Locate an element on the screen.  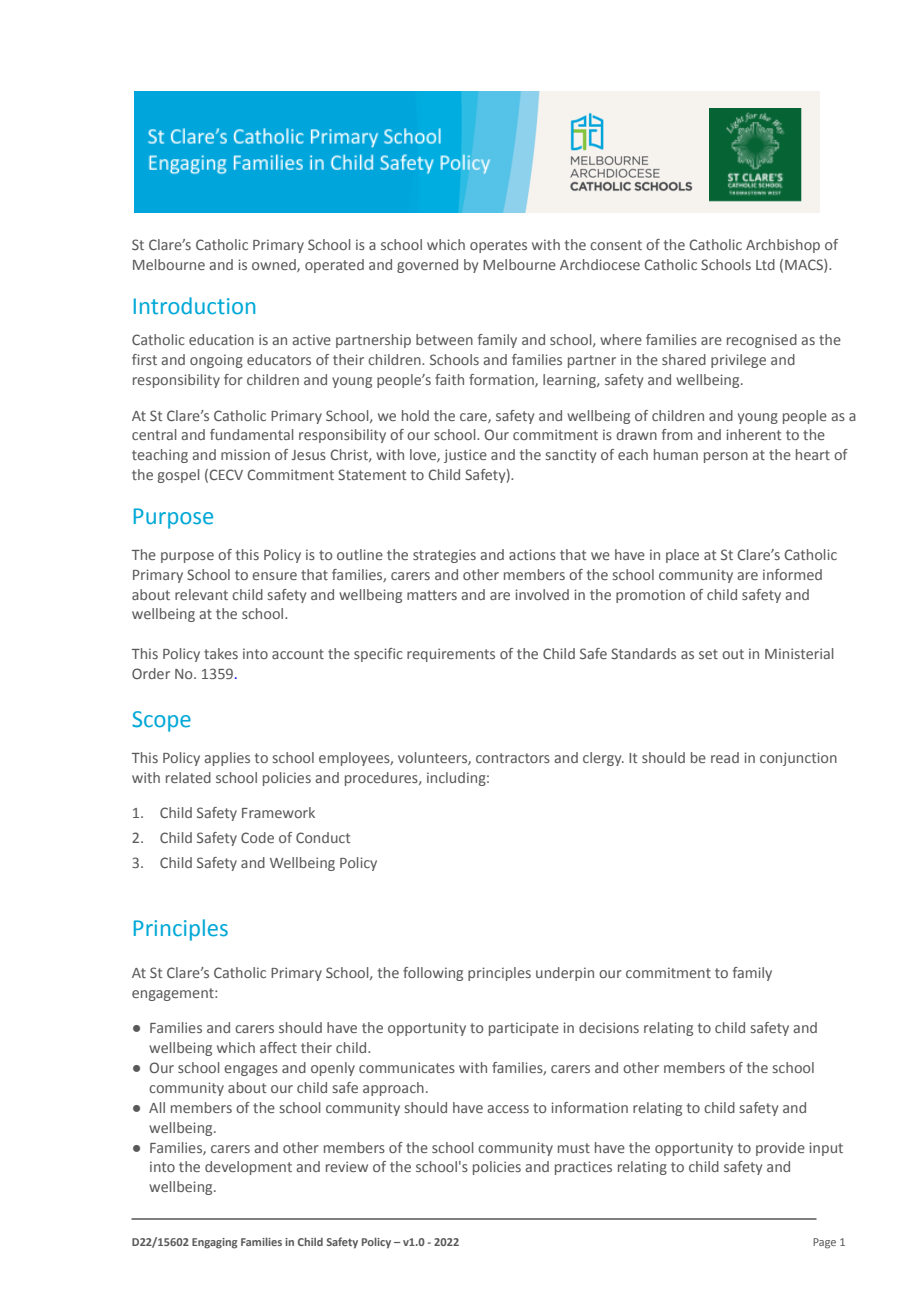
contractors is located at coordinates (513, 758).
